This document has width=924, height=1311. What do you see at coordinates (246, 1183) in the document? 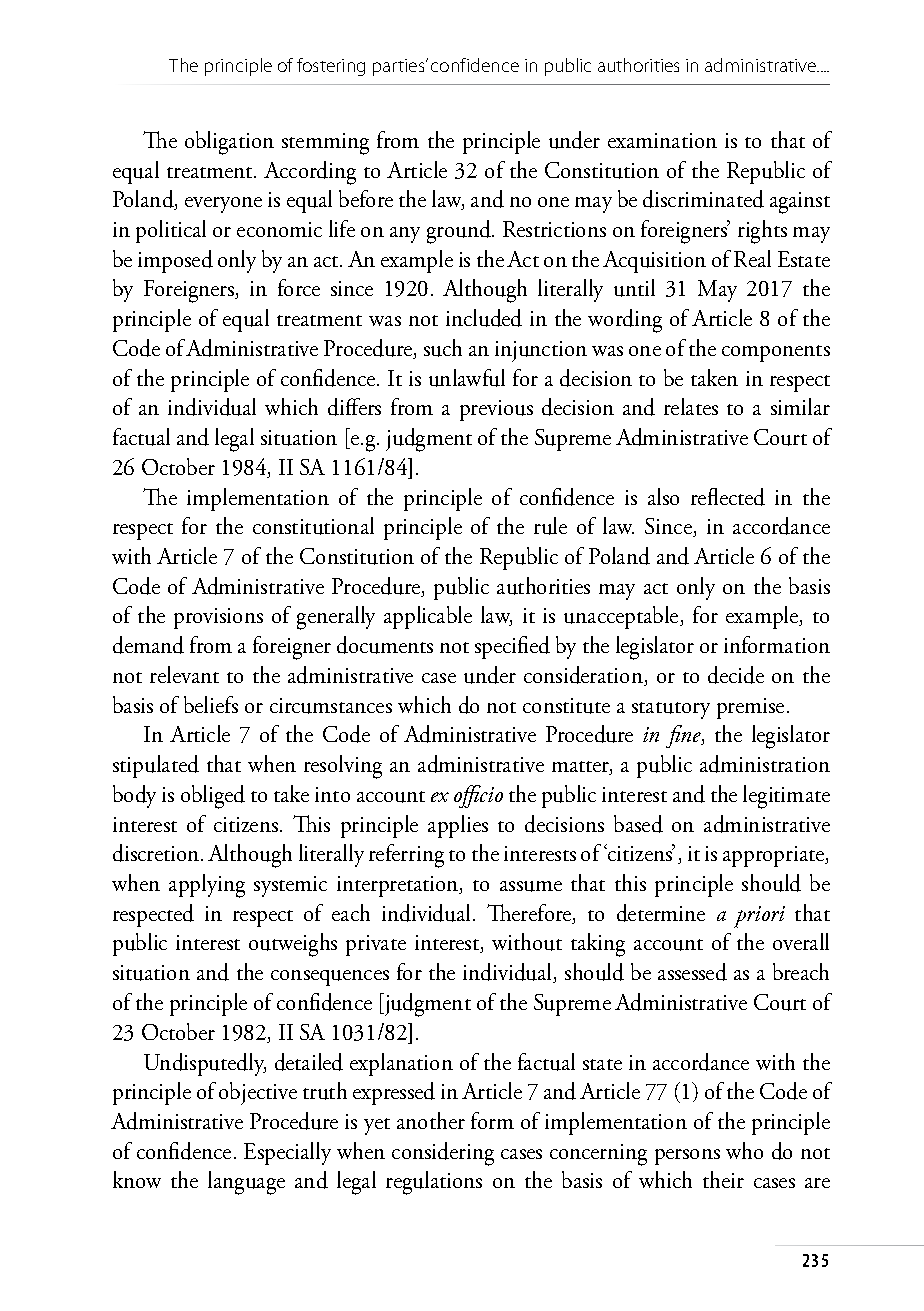
I see `language` at bounding box center [246, 1183].
